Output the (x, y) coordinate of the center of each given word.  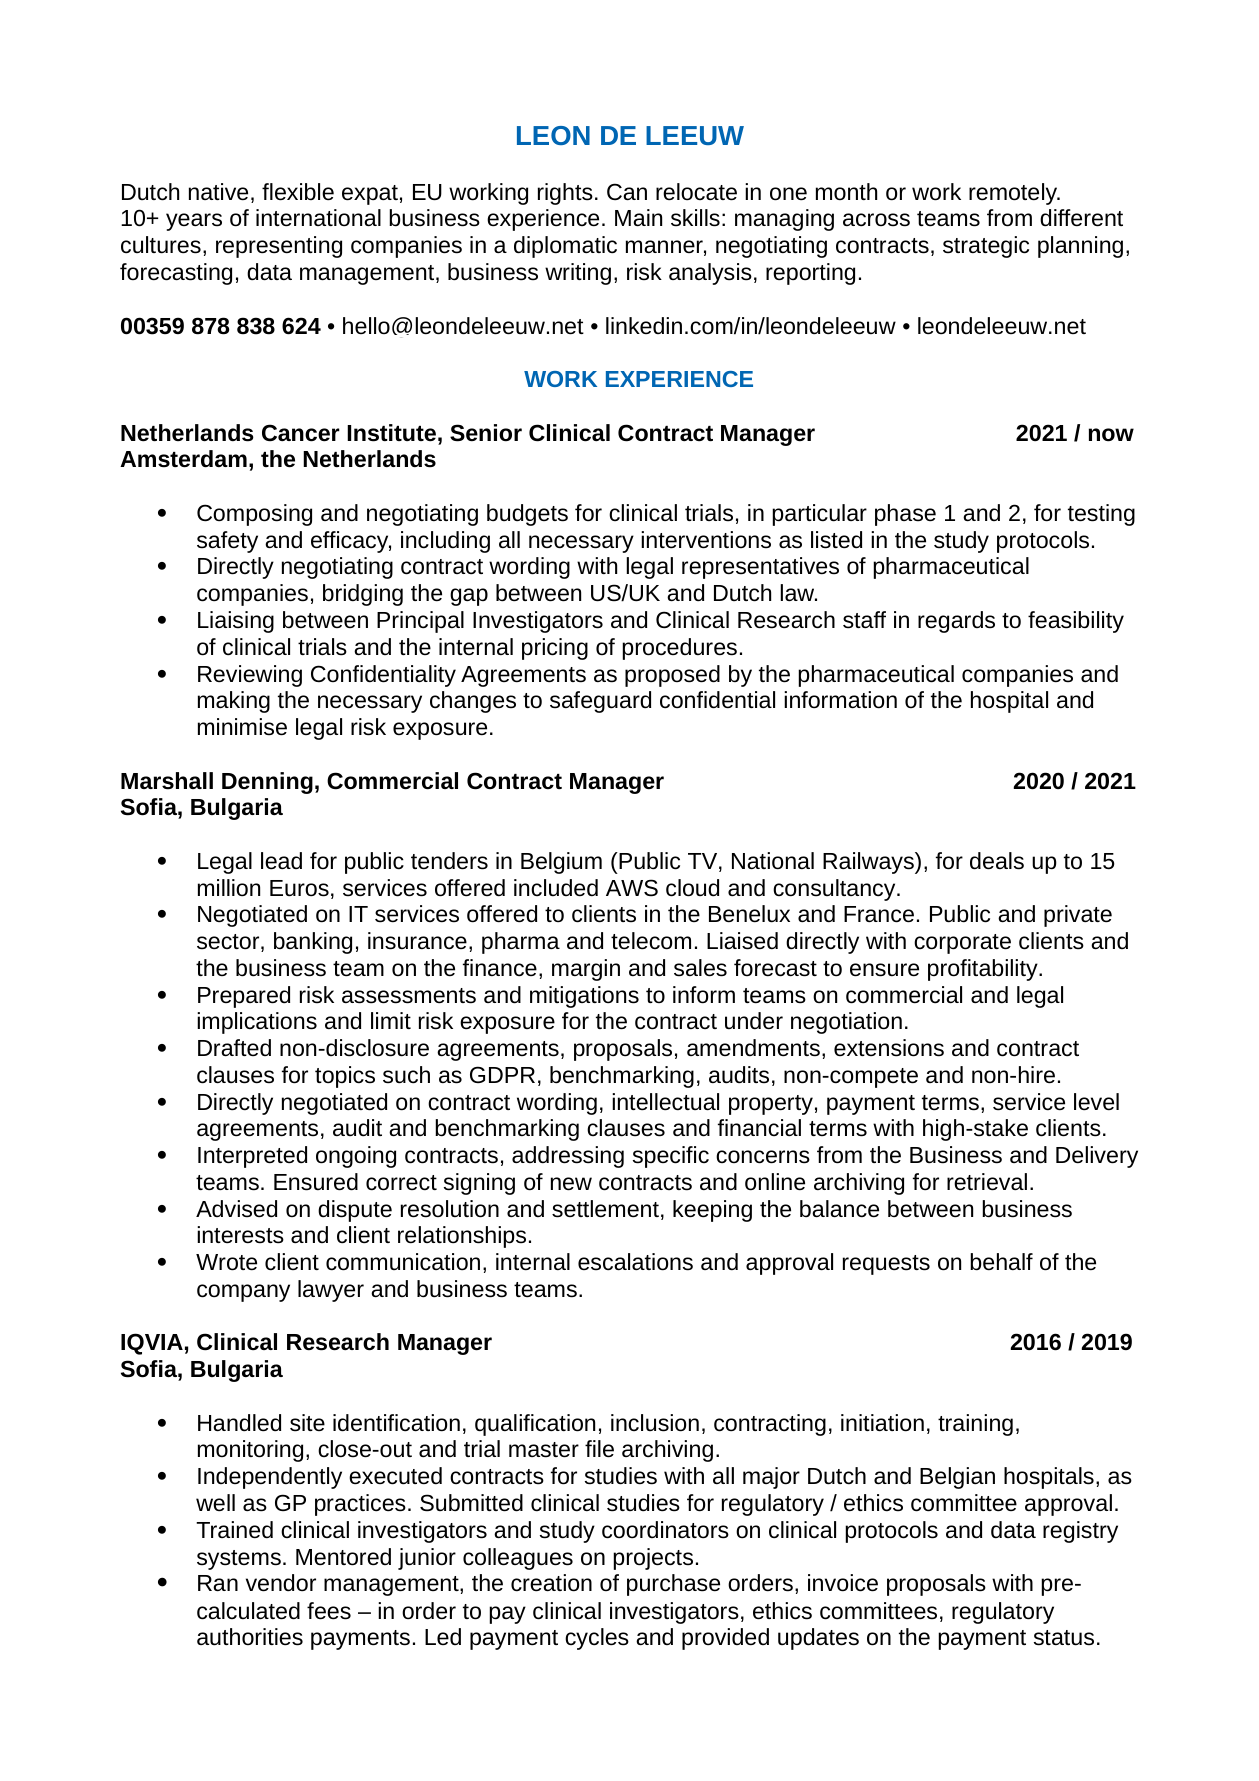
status (1064, 1638)
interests (240, 1235)
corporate (962, 944)
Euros (299, 888)
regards (956, 622)
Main (638, 217)
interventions (706, 540)
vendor (281, 1583)
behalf (1001, 1262)
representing (279, 247)
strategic (986, 247)
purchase (673, 1585)
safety (227, 542)
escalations (635, 1262)
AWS (632, 888)
